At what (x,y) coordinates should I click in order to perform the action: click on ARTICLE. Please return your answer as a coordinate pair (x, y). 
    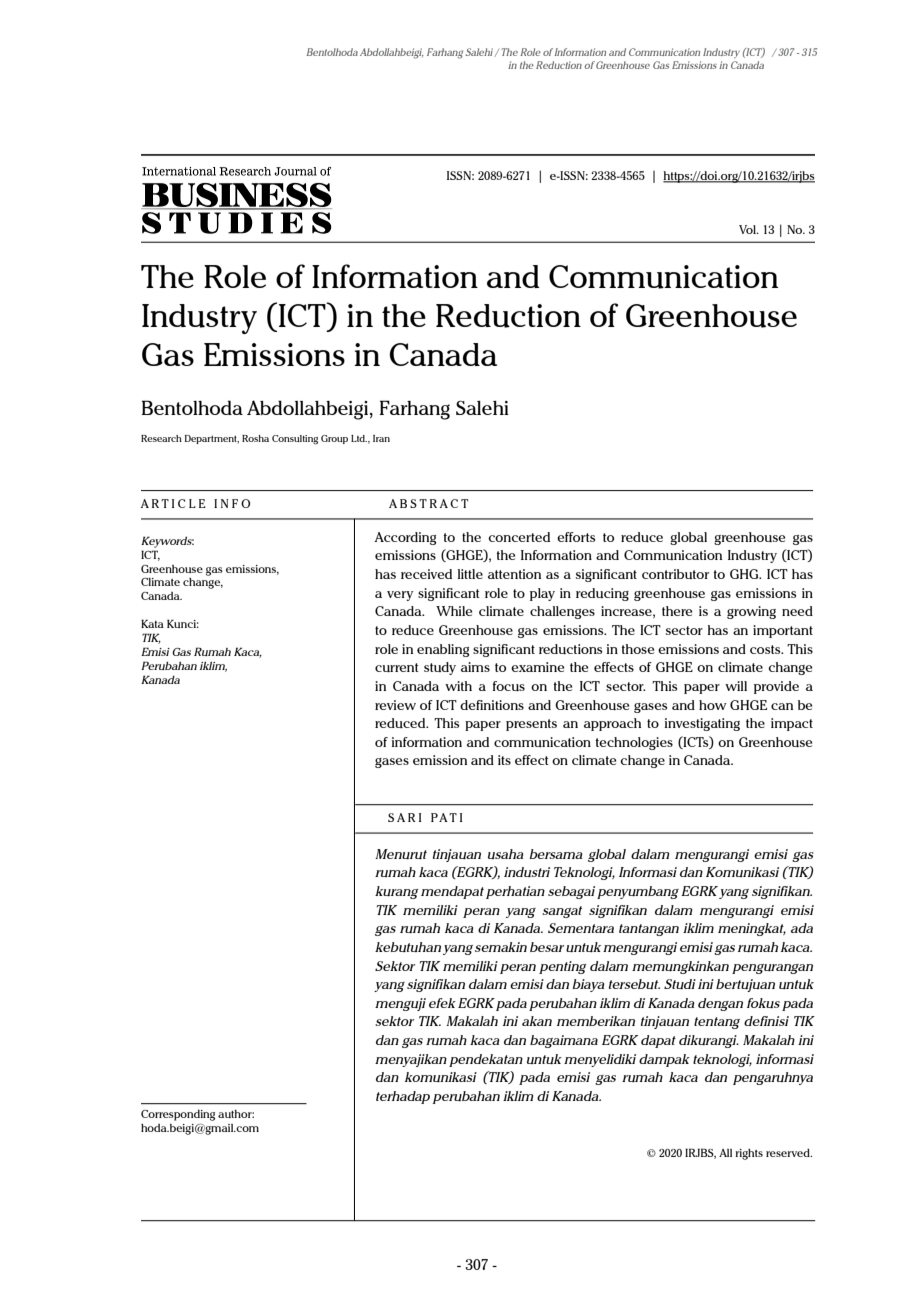
    Looking at the image, I should click on (173, 503).
